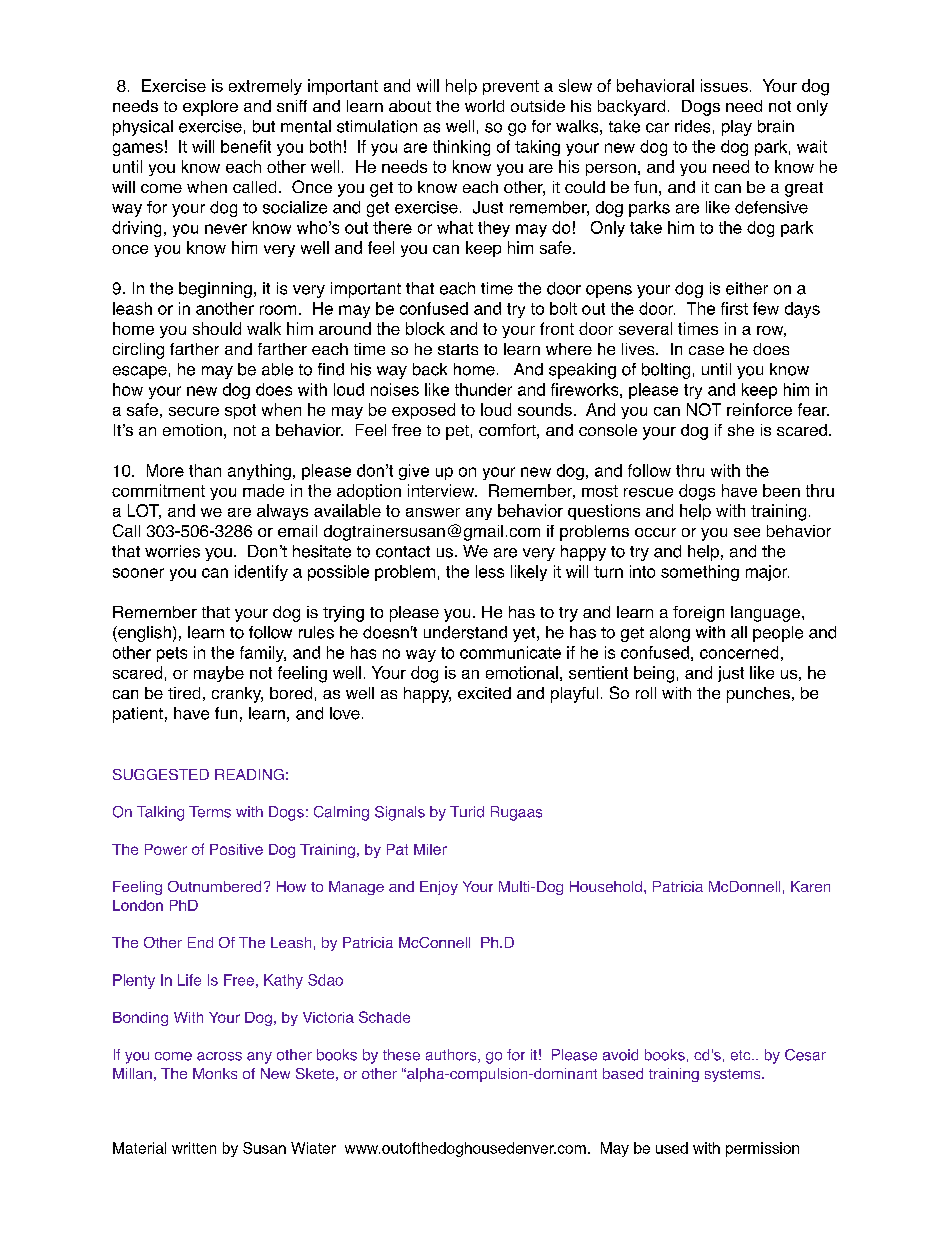  I want to click on rides, so click(692, 126).
